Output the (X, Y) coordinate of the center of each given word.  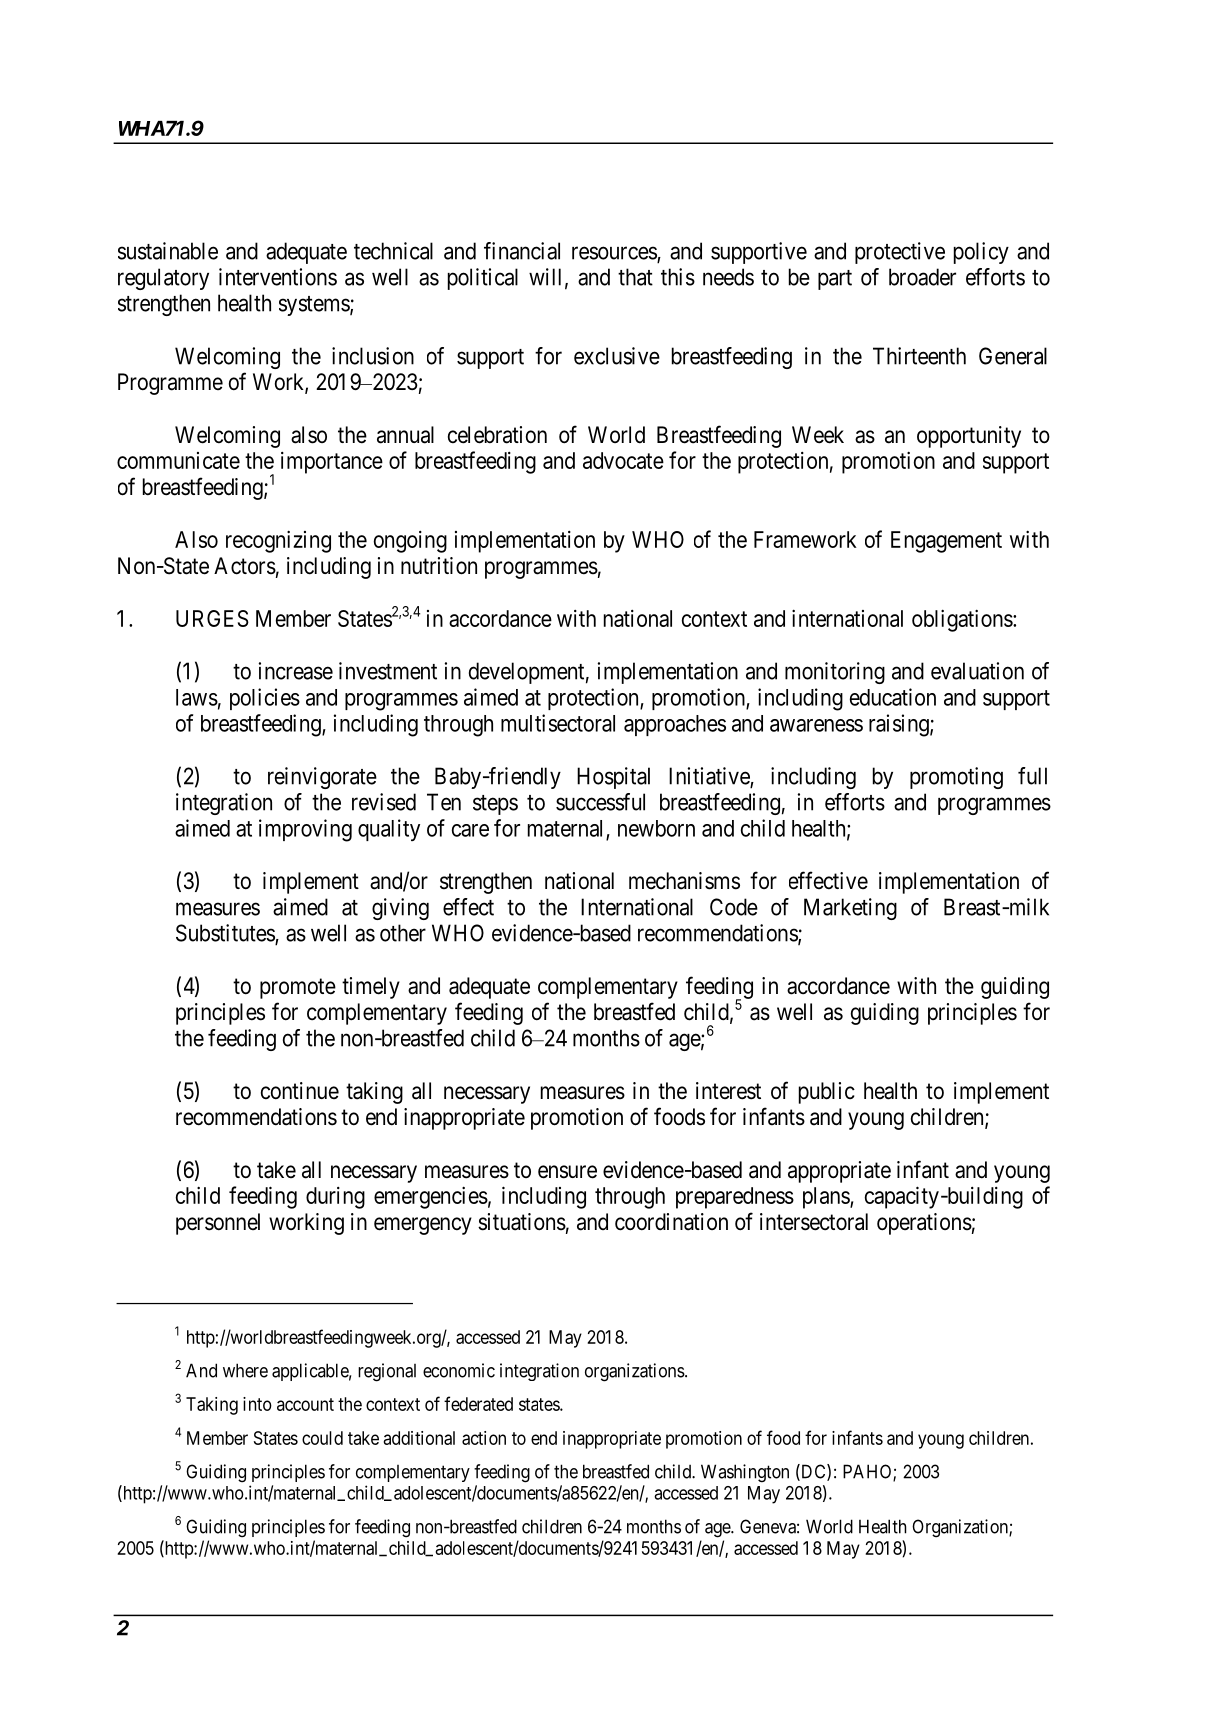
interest (728, 1091)
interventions (278, 277)
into (257, 1404)
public (827, 1093)
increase (296, 671)
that (635, 277)
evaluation (977, 671)
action (484, 1438)
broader (922, 277)
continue (300, 1091)
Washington (745, 1473)
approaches (675, 725)
